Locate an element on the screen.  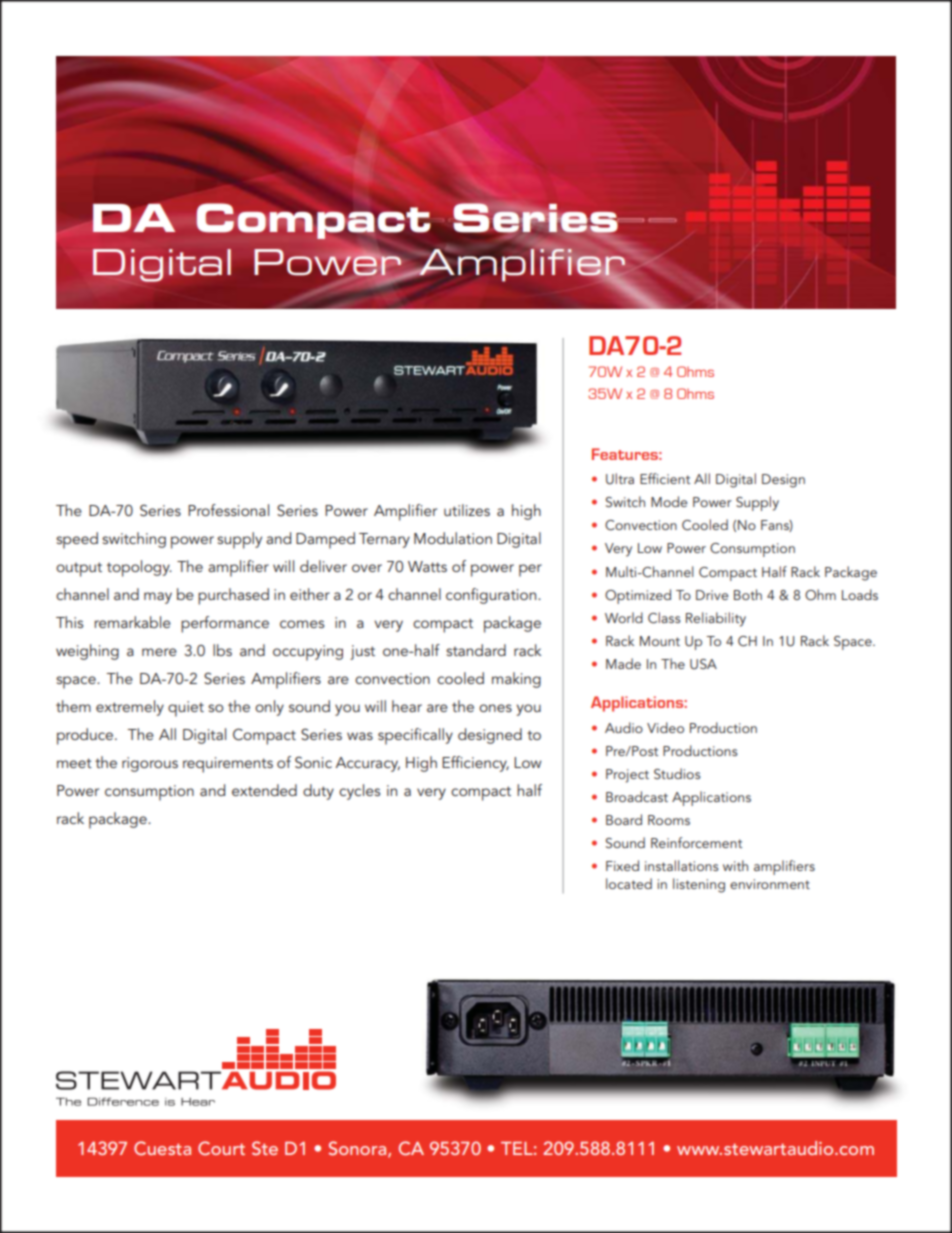
utilizes is located at coordinates (467, 510).
